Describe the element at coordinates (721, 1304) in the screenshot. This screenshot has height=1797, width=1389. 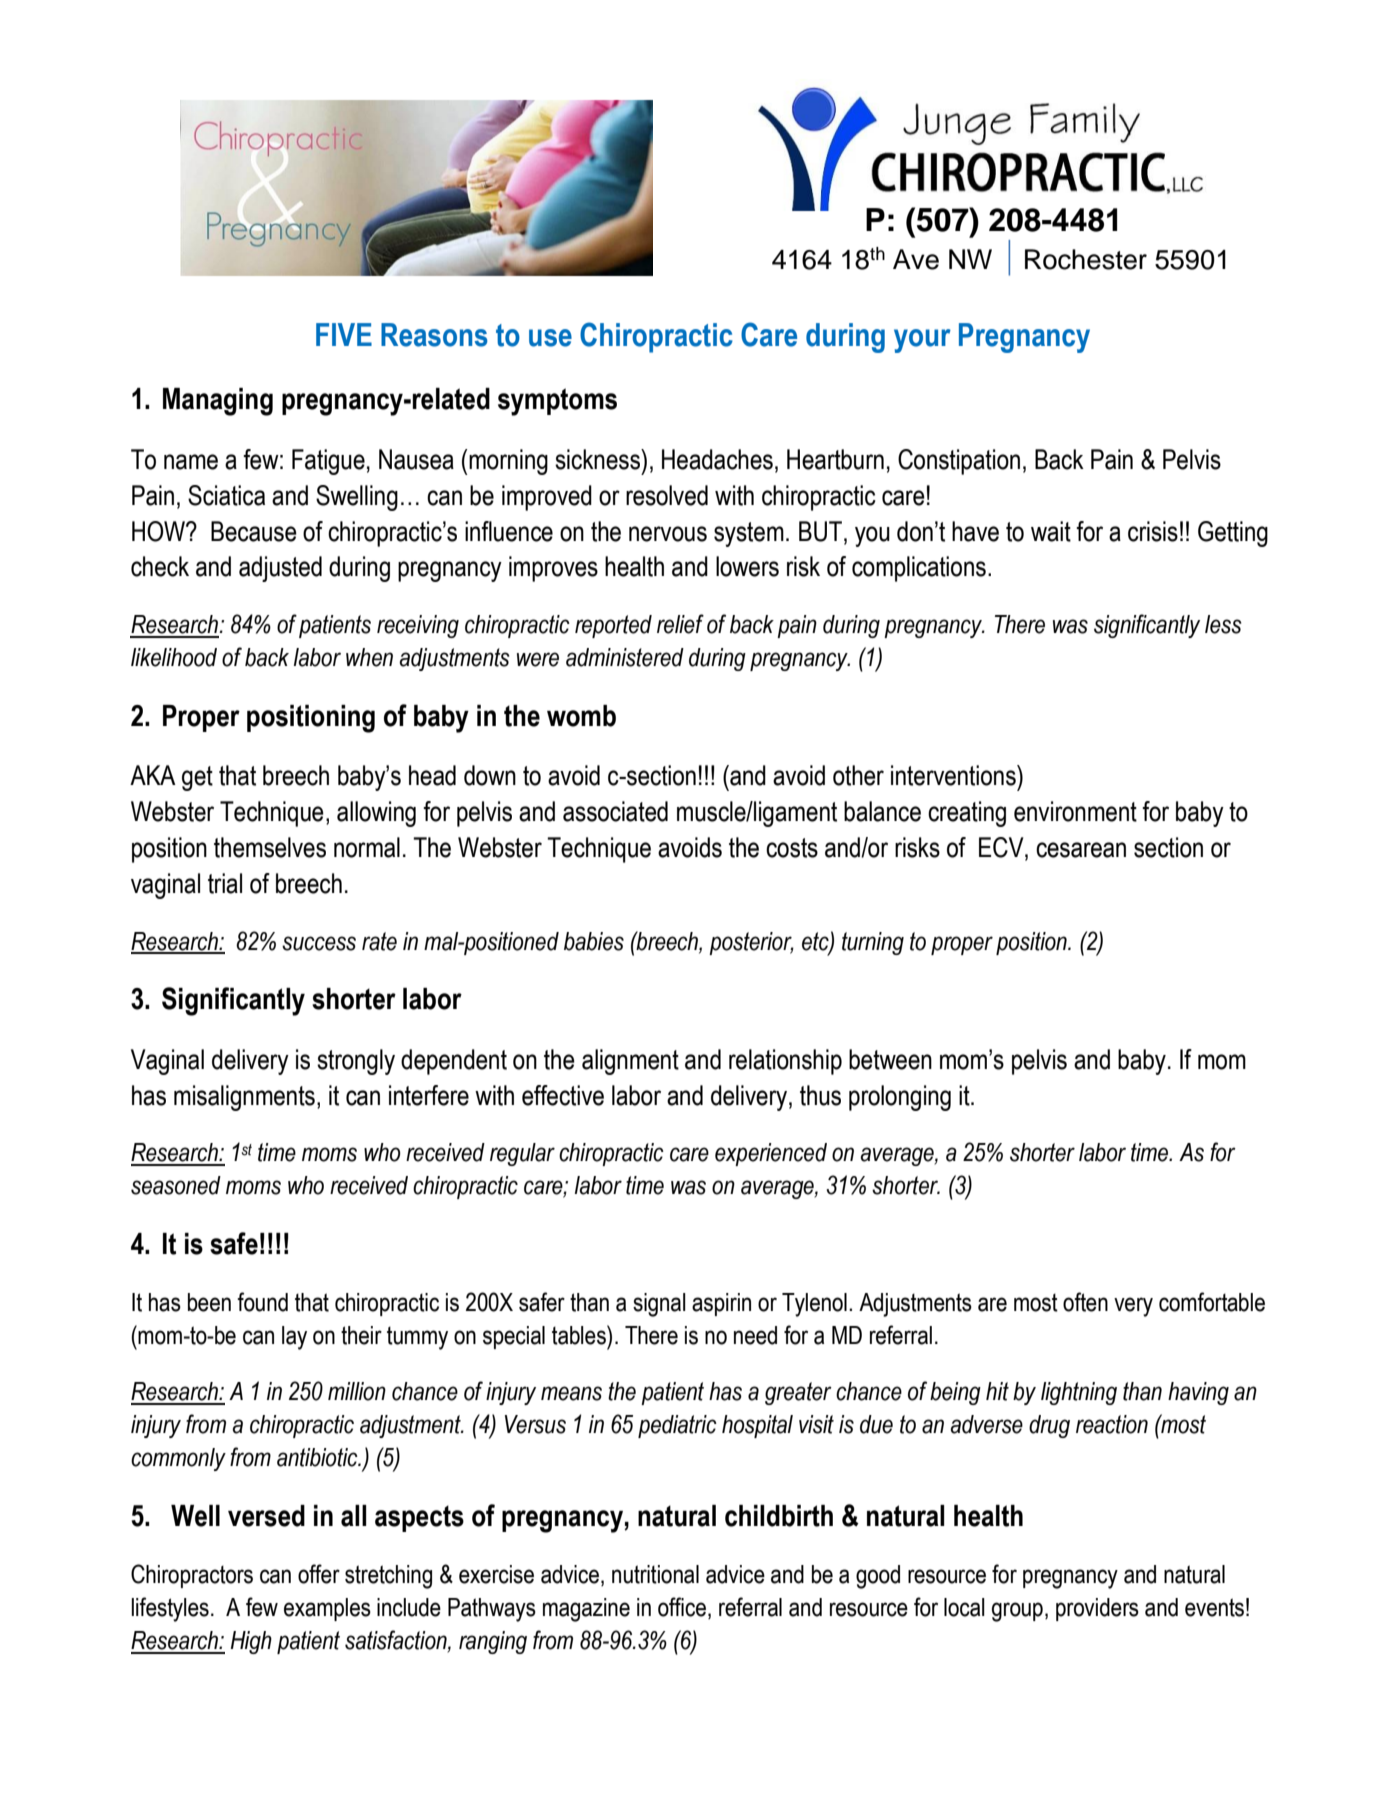
I see `aspirin` at that location.
